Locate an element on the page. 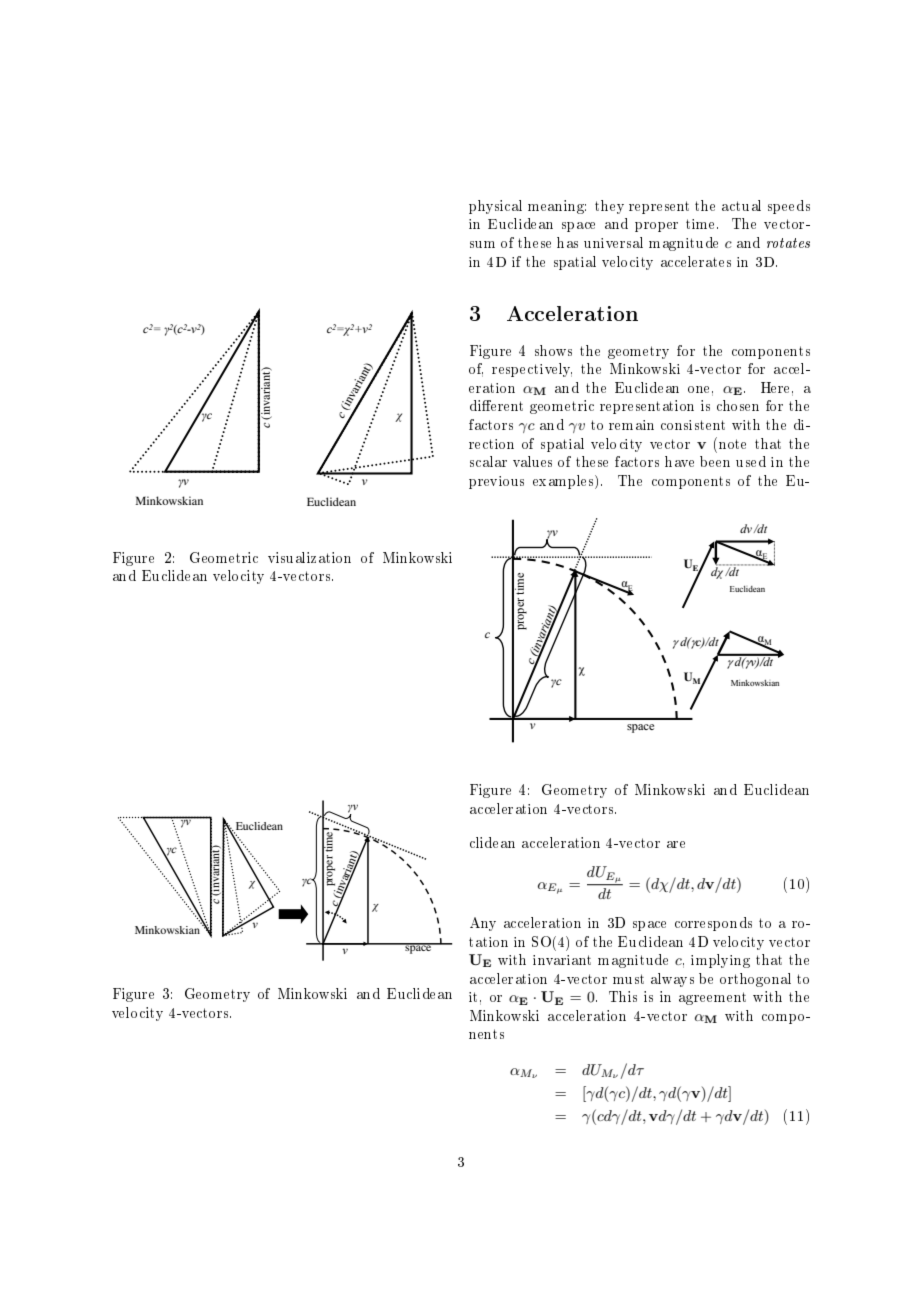 The image size is (924, 1308). are is located at coordinates (676, 844).
